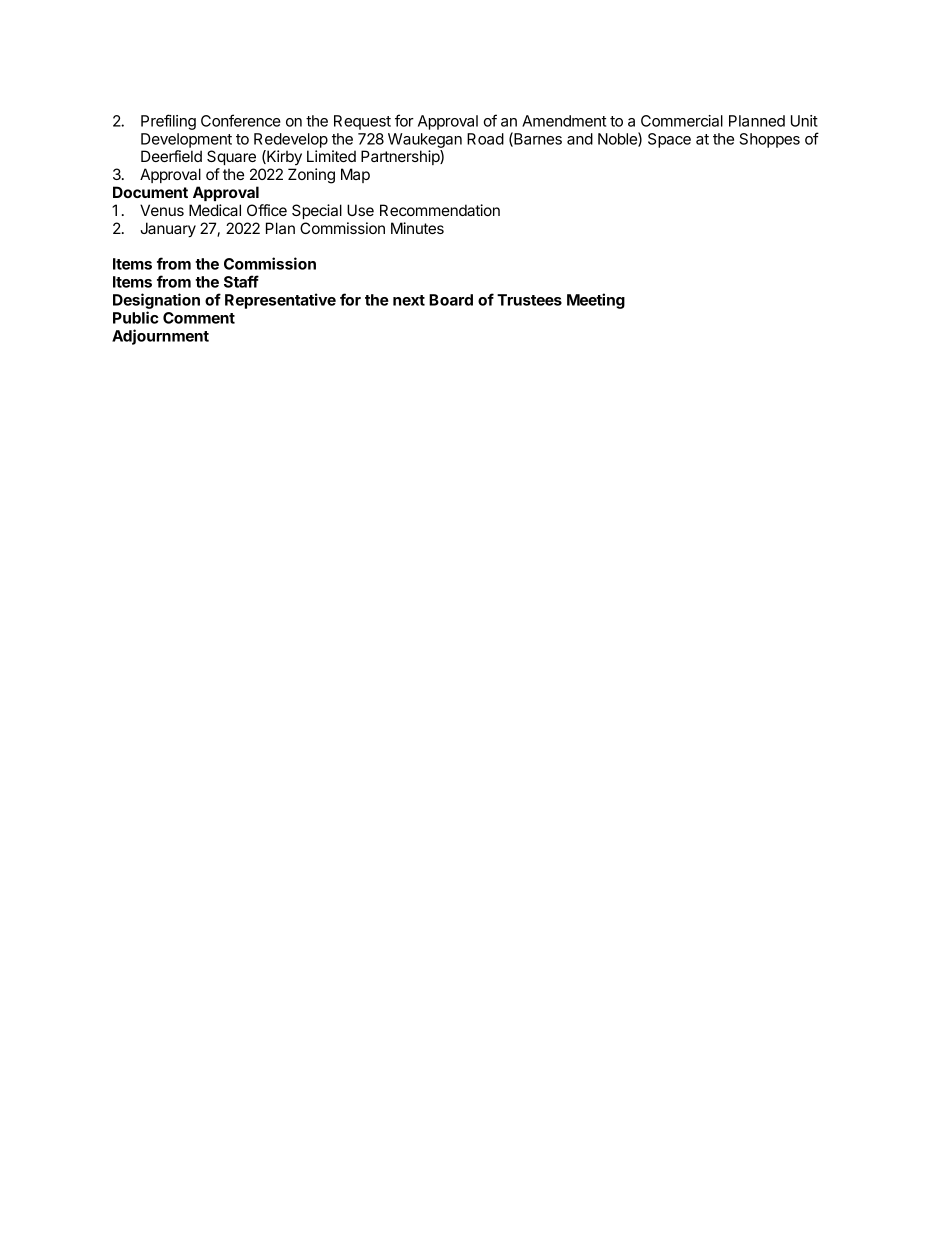  I want to click on Board, so click(451, 300).
